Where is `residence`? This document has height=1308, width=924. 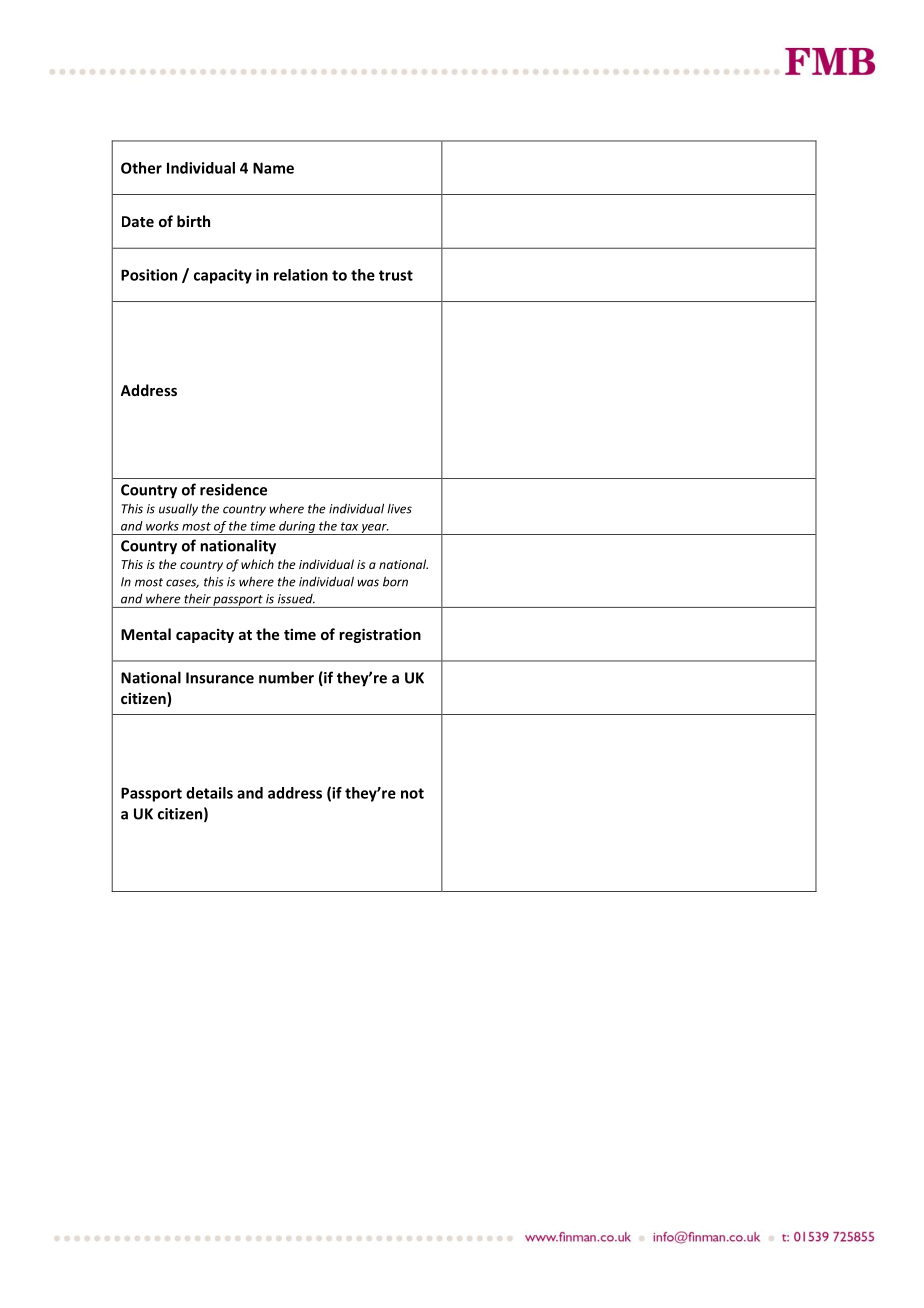 residence is located at coordinates (233, 489).
